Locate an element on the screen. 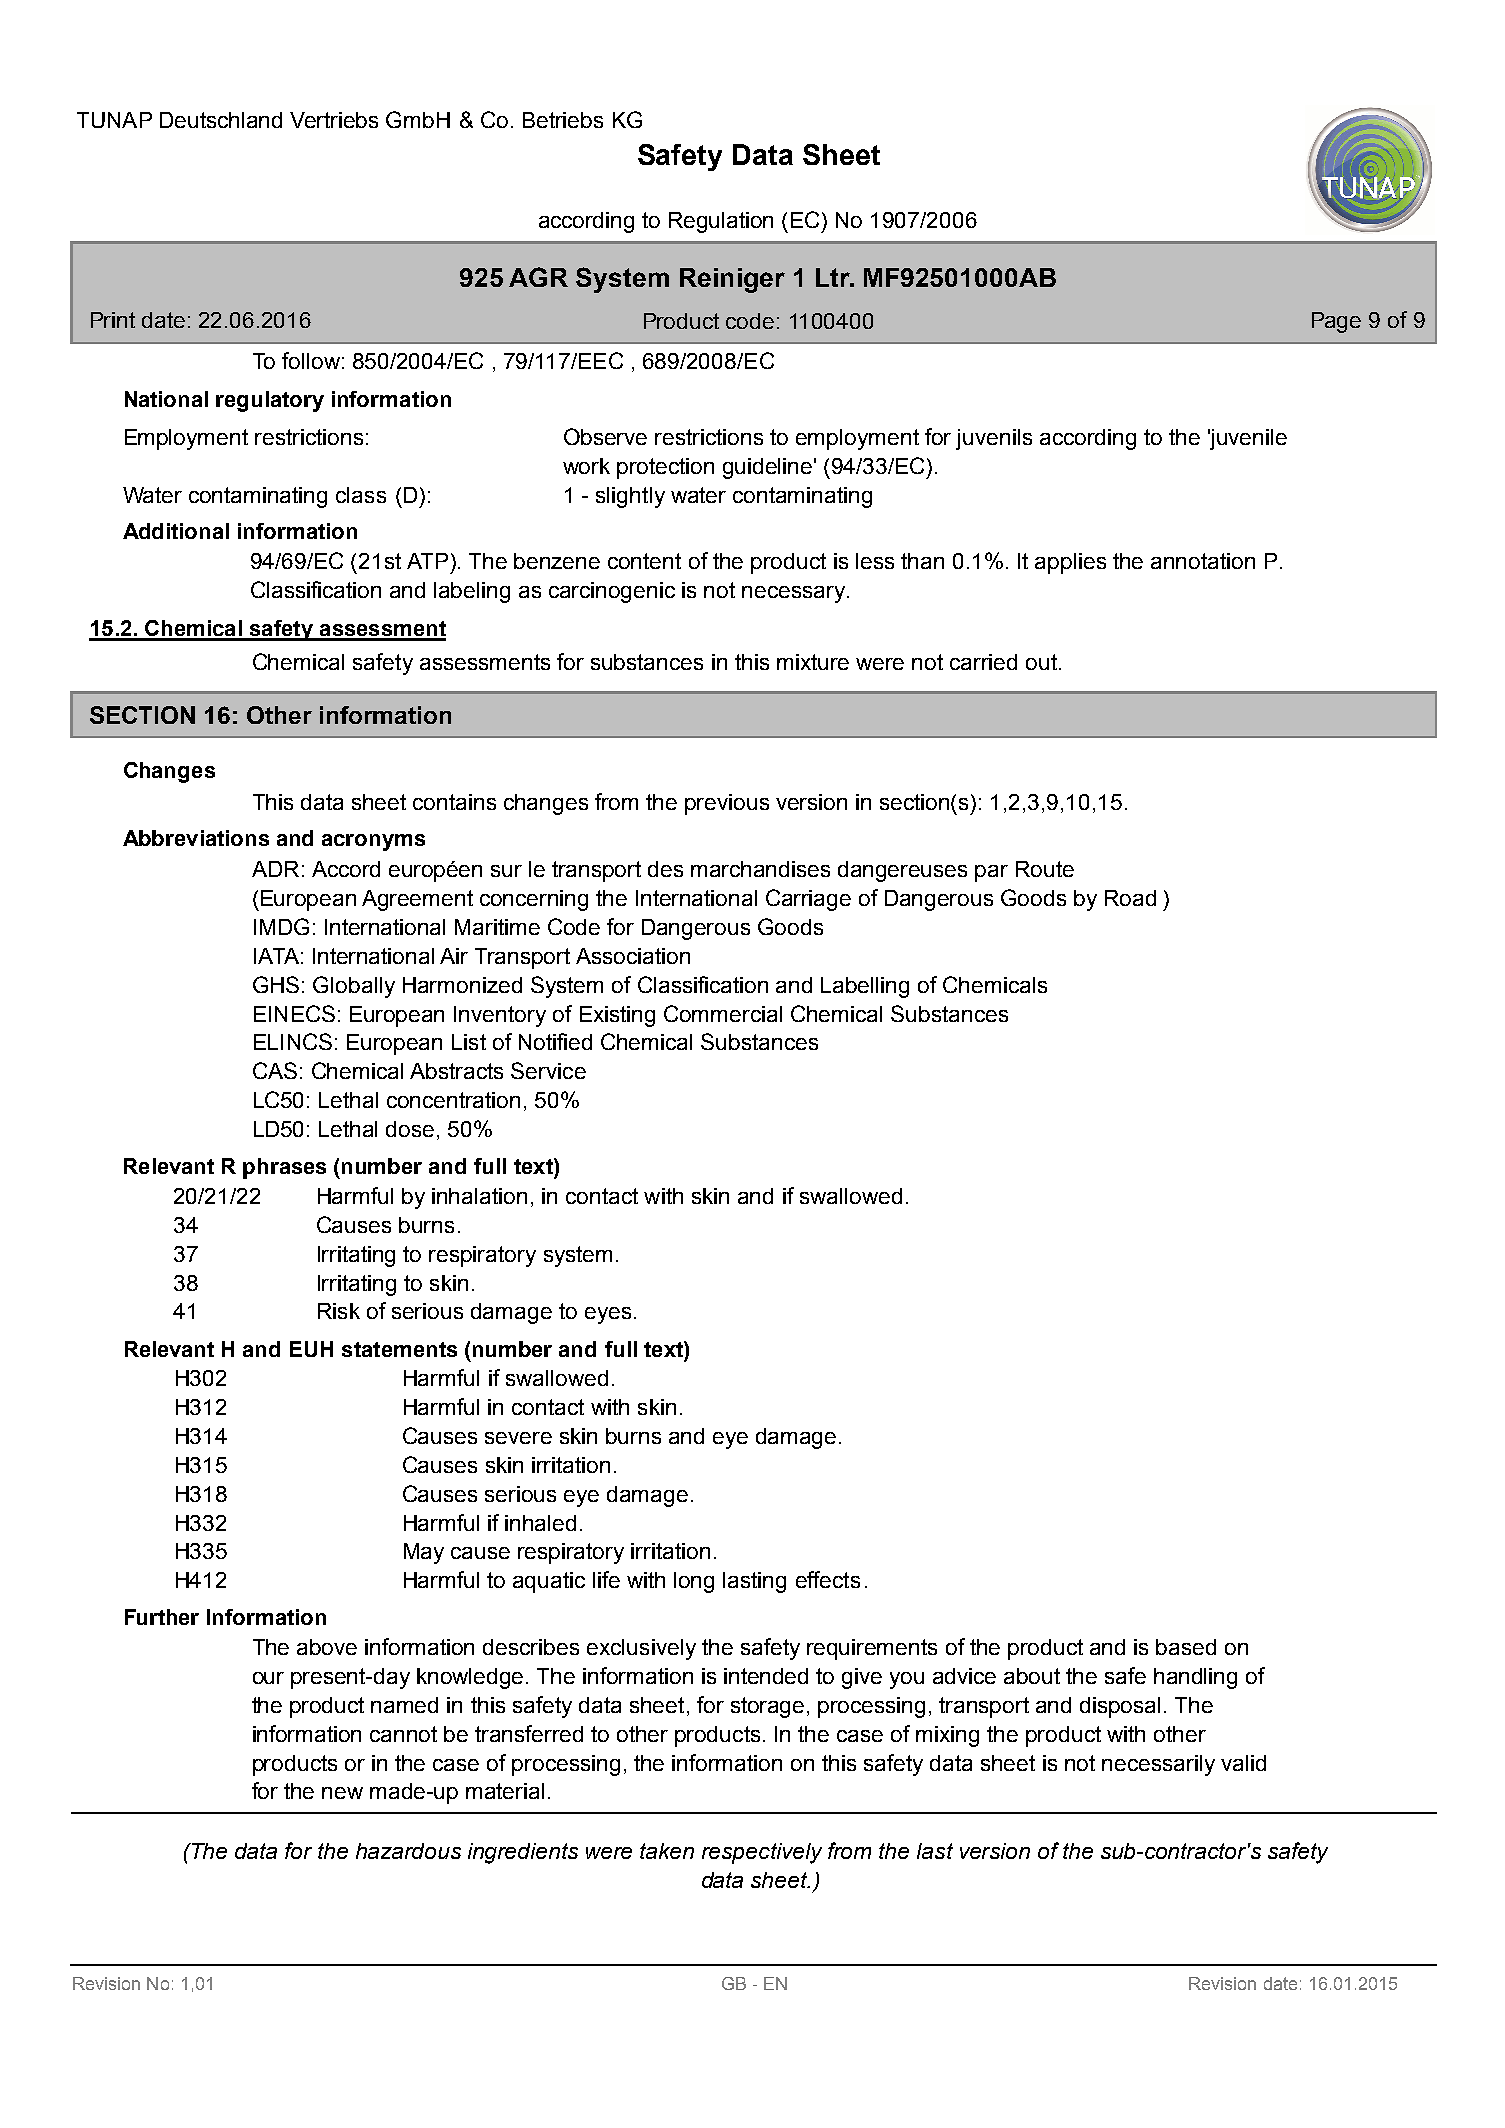 The width and height of the screenshot is (1505, 2128). necessarily is located at coordinates (1158, 1765).
